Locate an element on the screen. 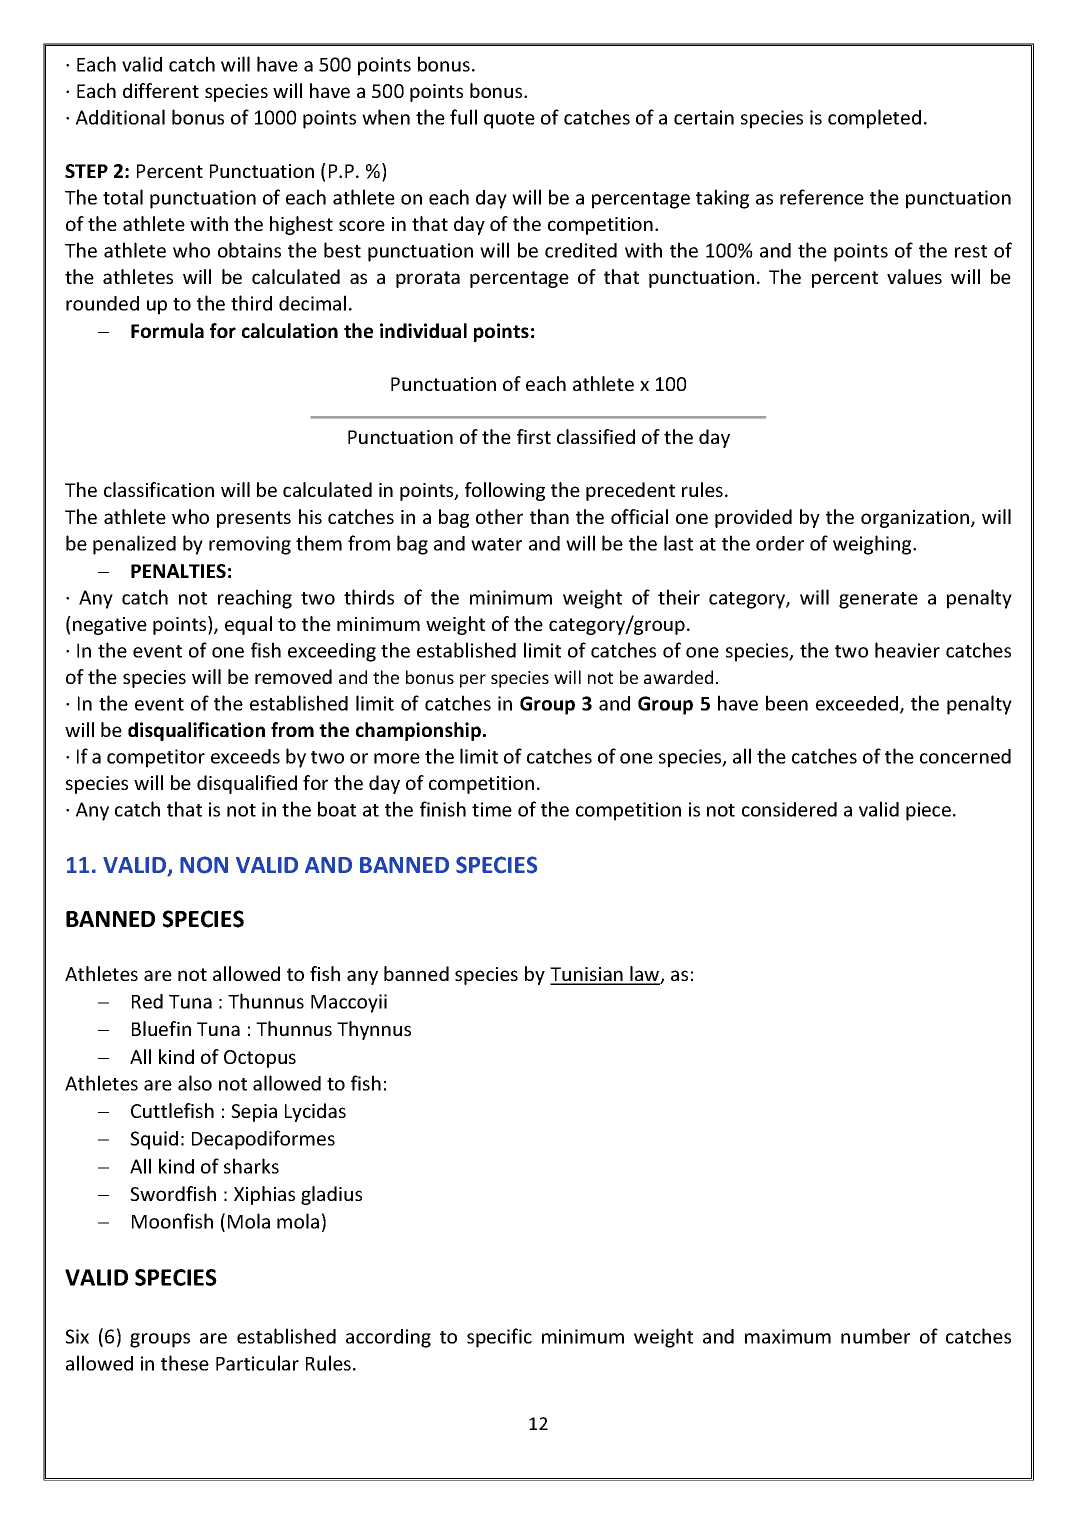 Image resolution: width=1077 pixels, height=1524 pixels. different is located at coordinates (161, 90).
